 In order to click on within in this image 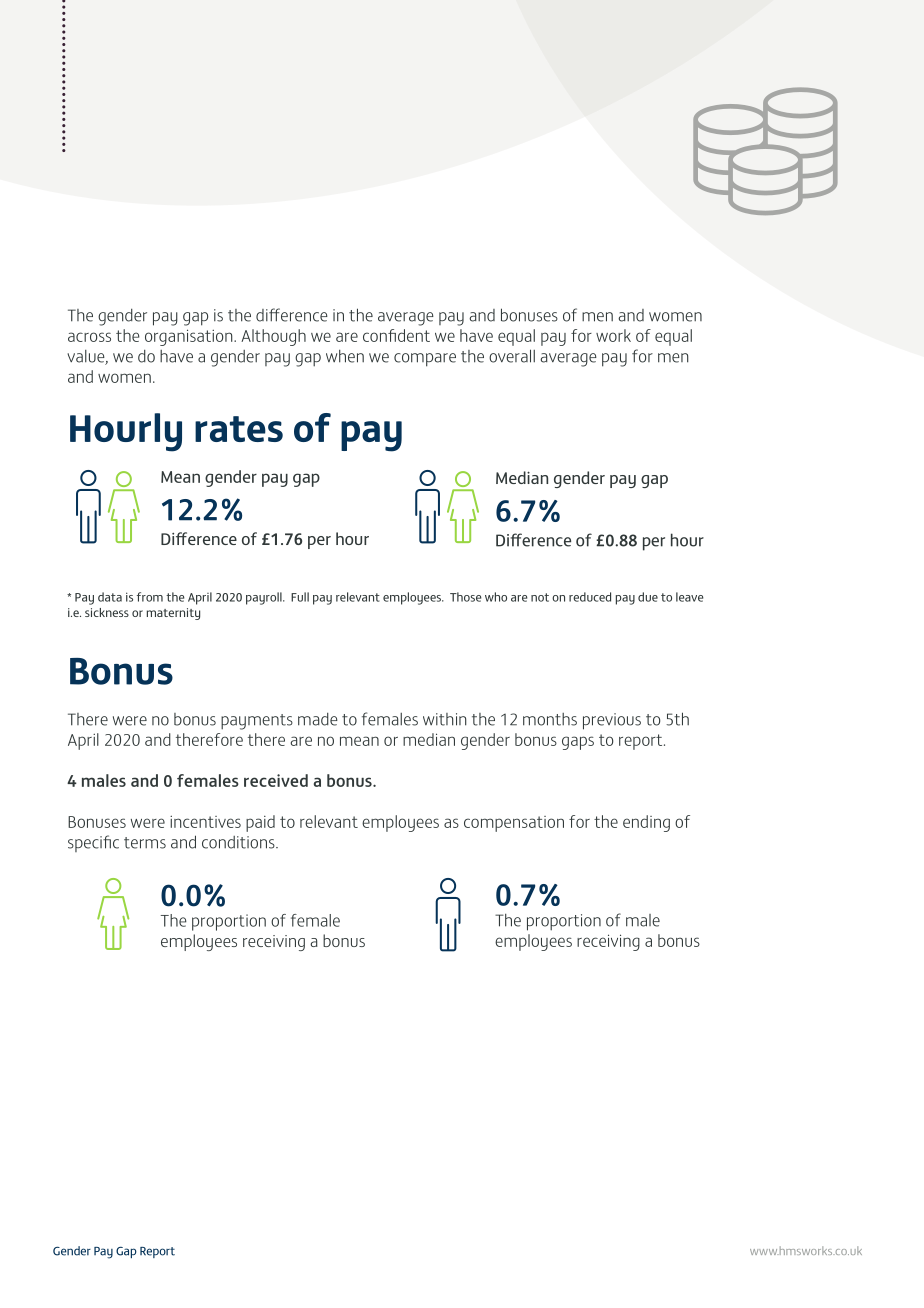, I will do `click(445, 719)`.
